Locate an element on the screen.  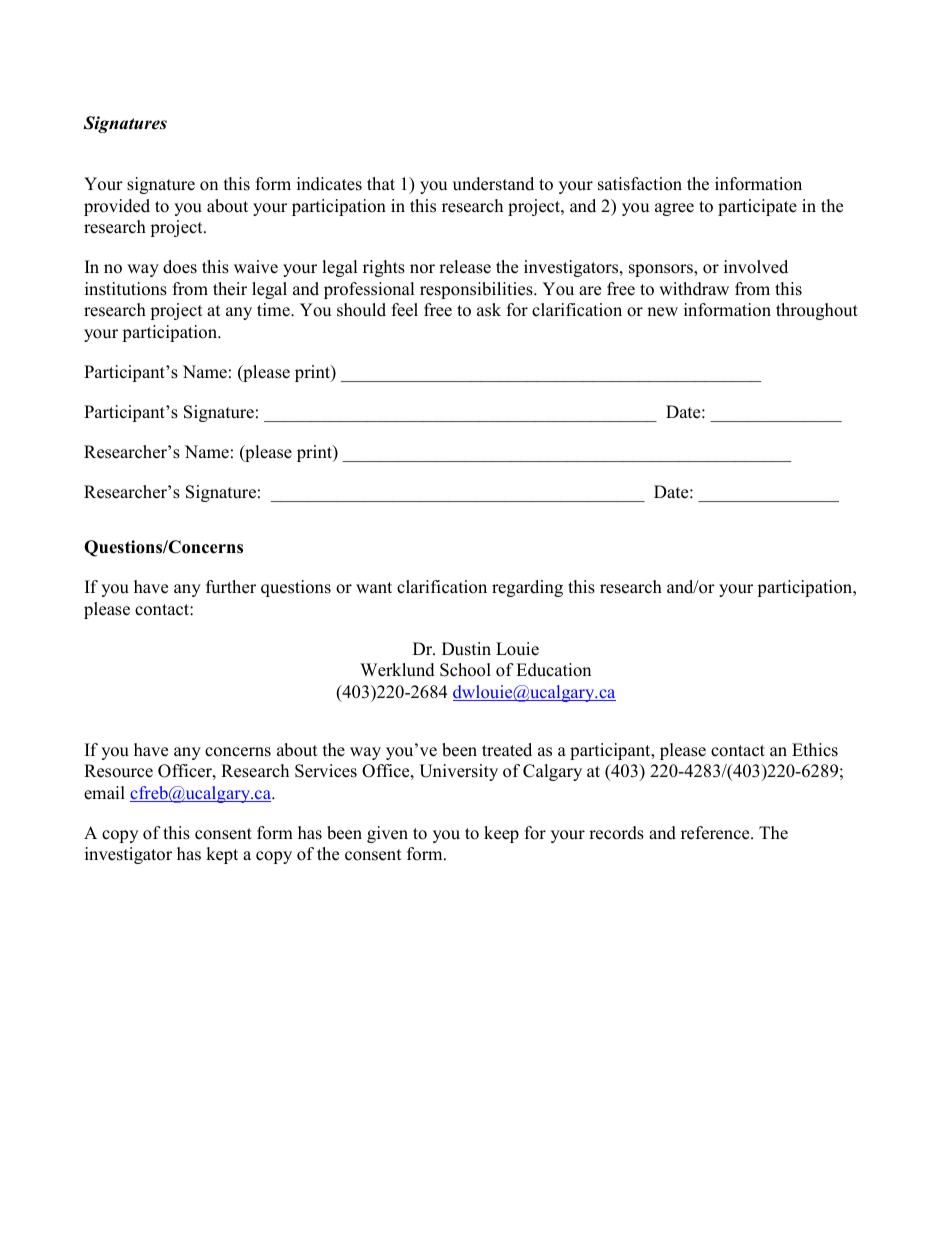
understand is located at coordinates (493, 184).
